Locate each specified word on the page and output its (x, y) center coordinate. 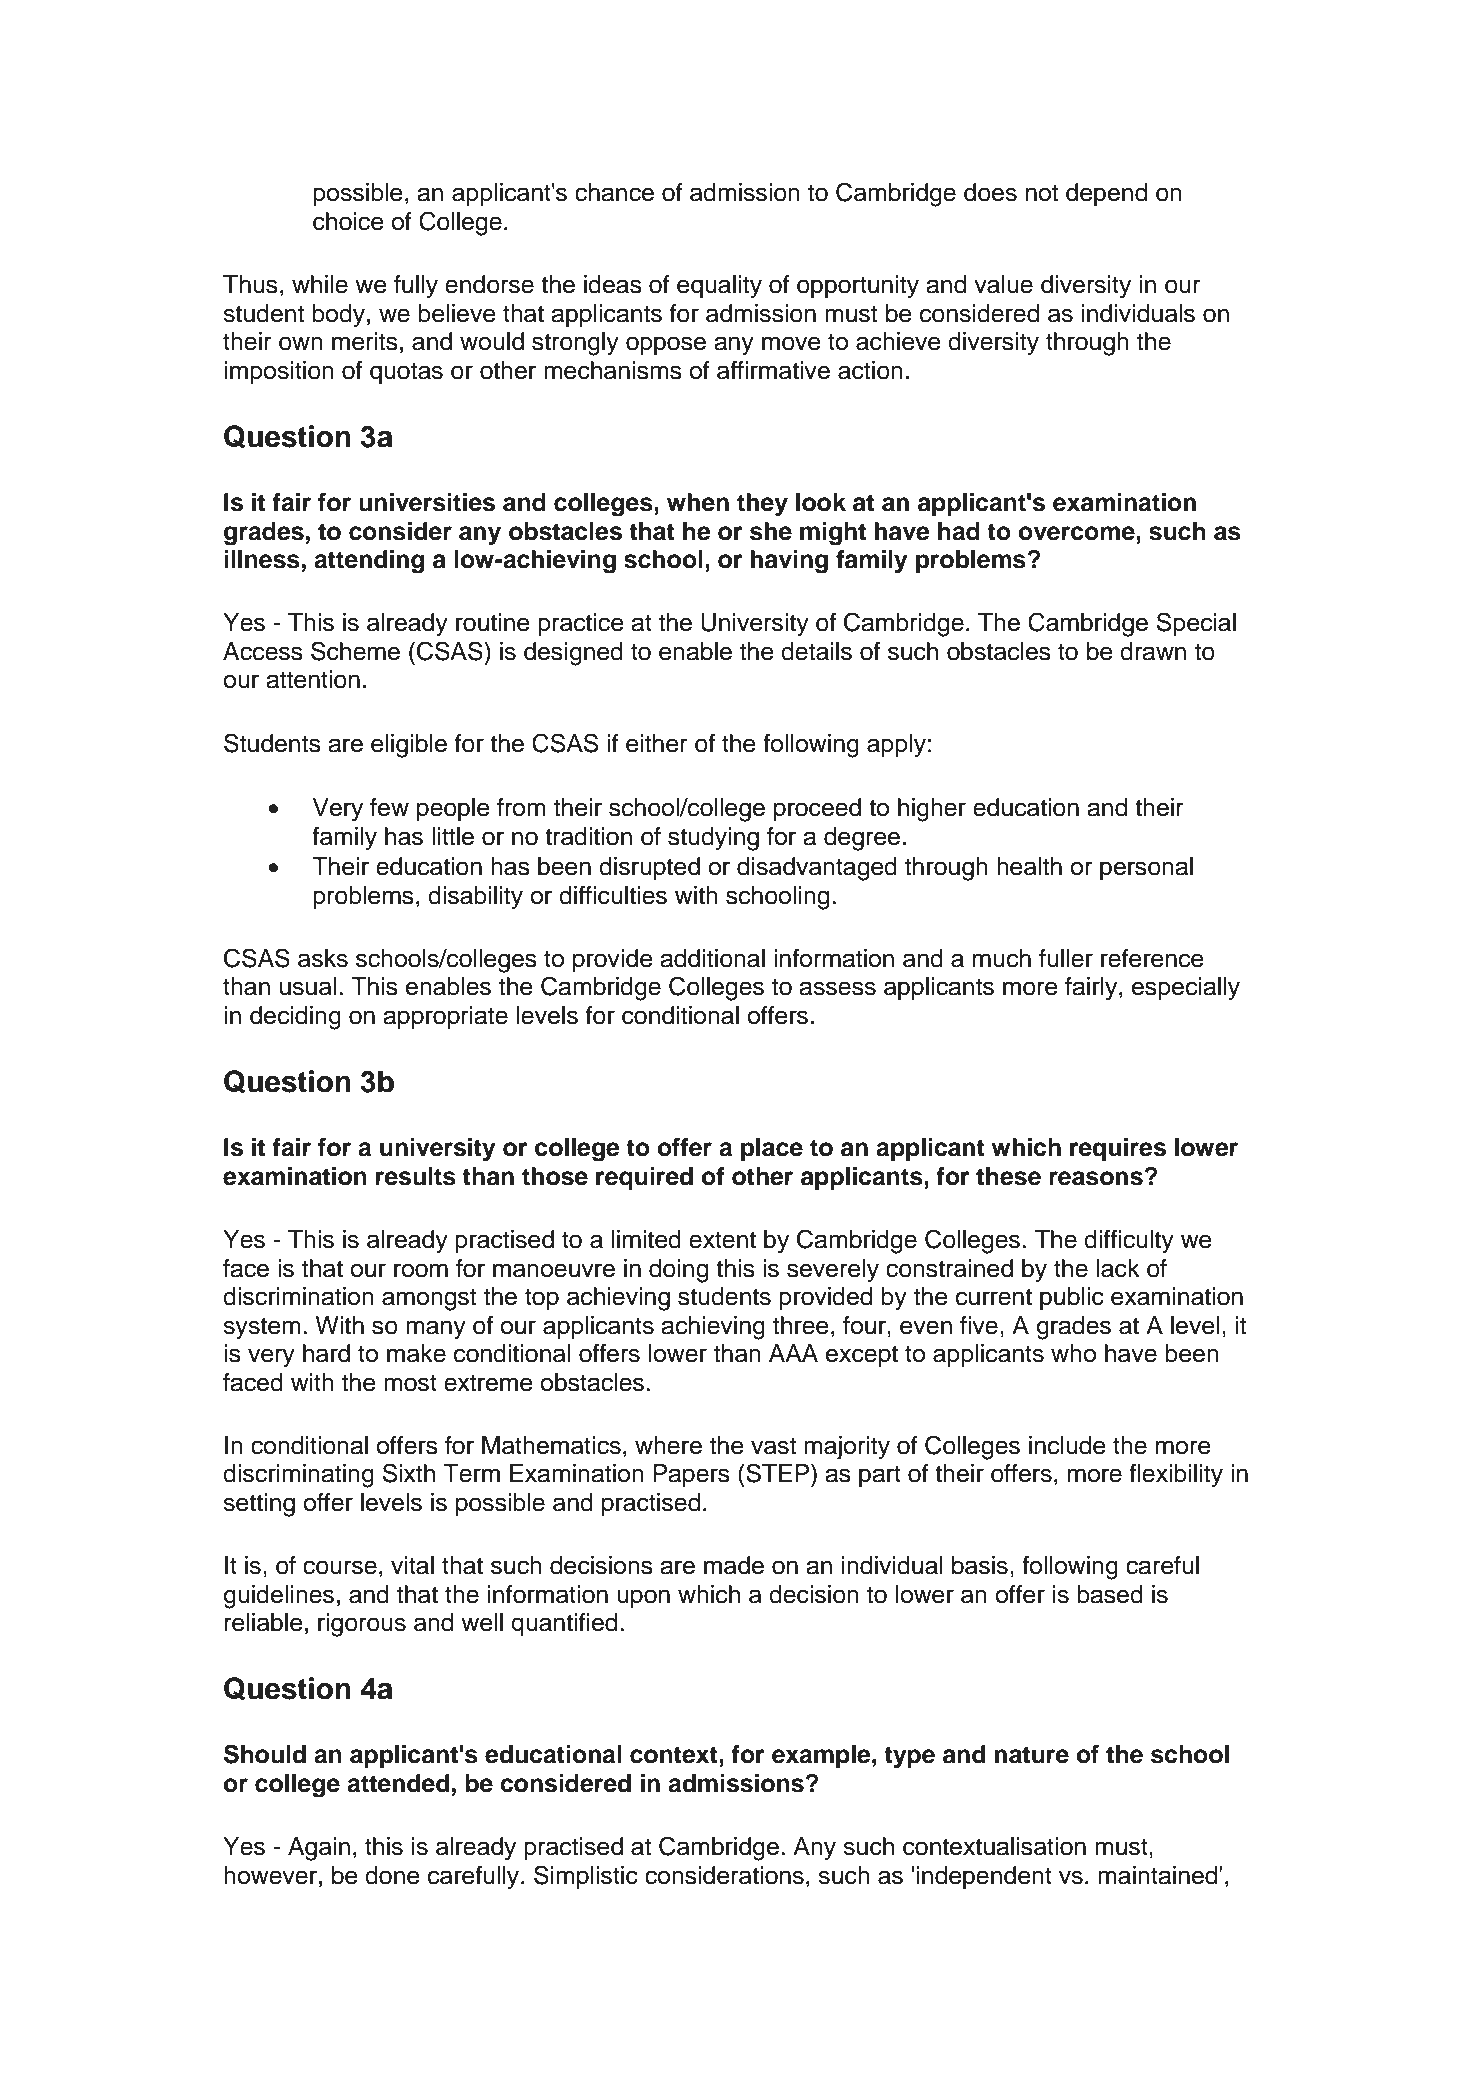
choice (348, 221)
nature (1032, 1755)
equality (719, 287)
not (1042, 193)
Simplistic (586, 1877)
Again (319, 1849)
